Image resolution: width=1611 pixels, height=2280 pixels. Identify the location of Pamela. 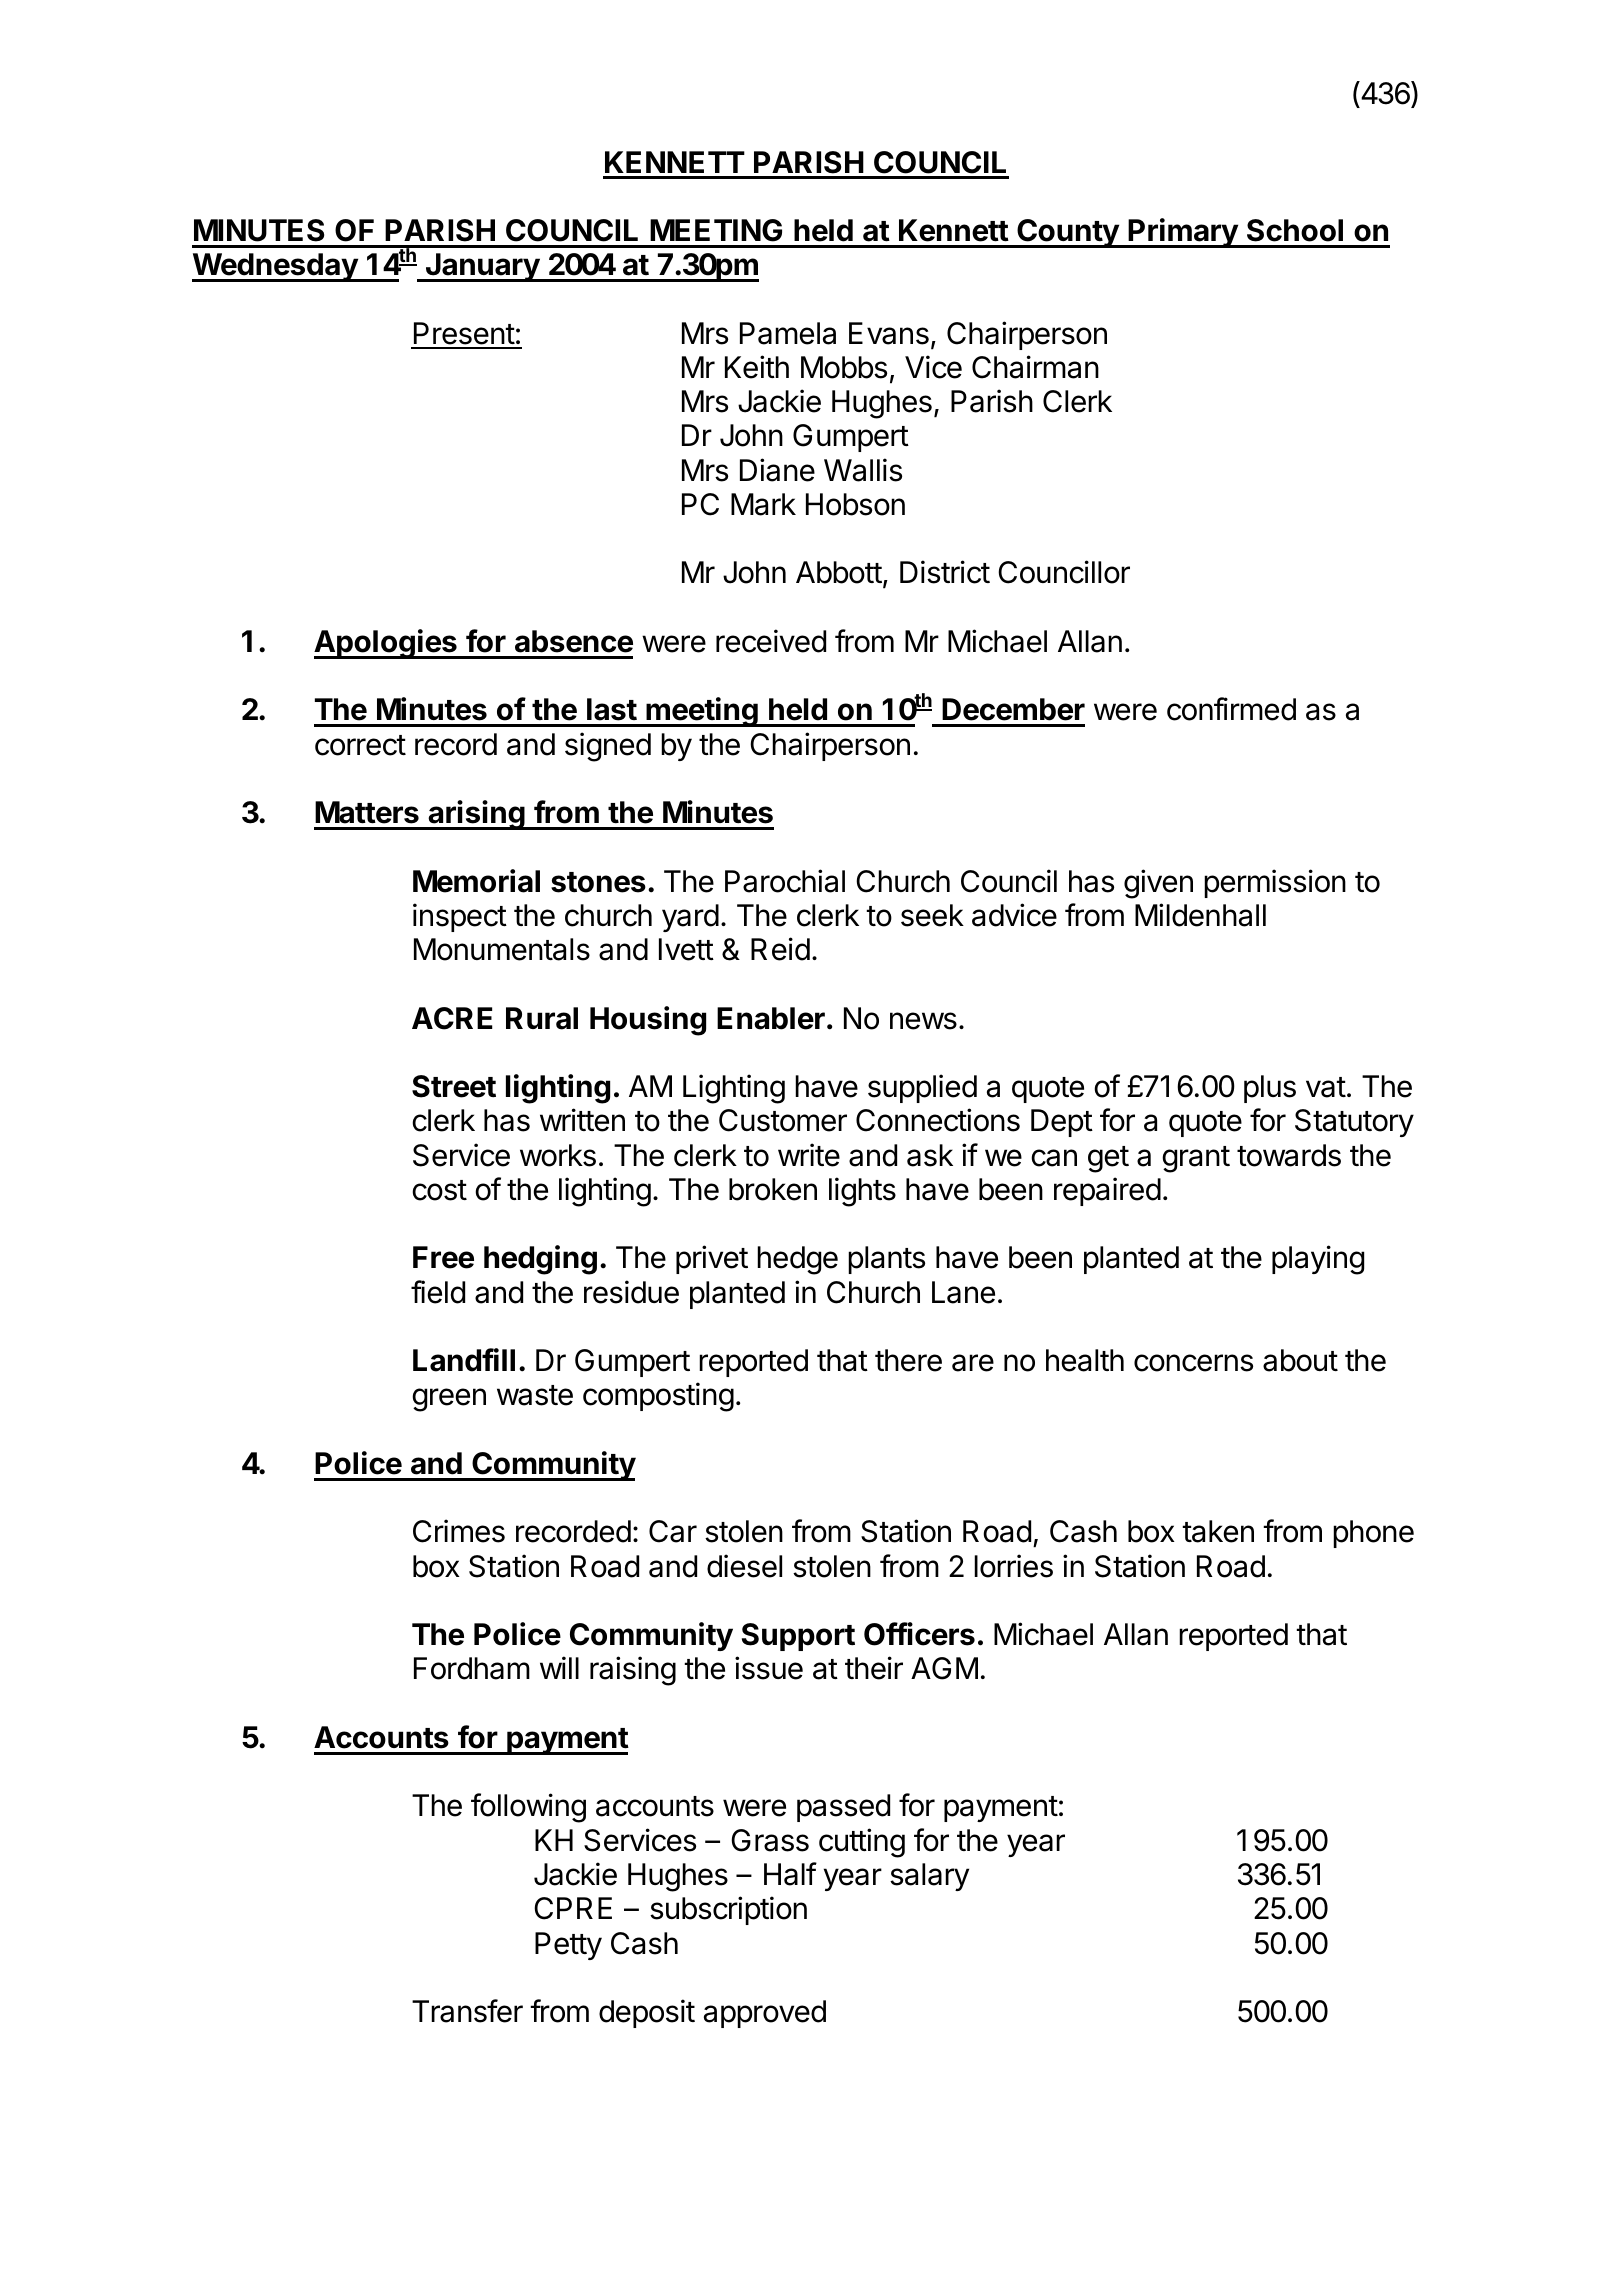
(788, 333).
